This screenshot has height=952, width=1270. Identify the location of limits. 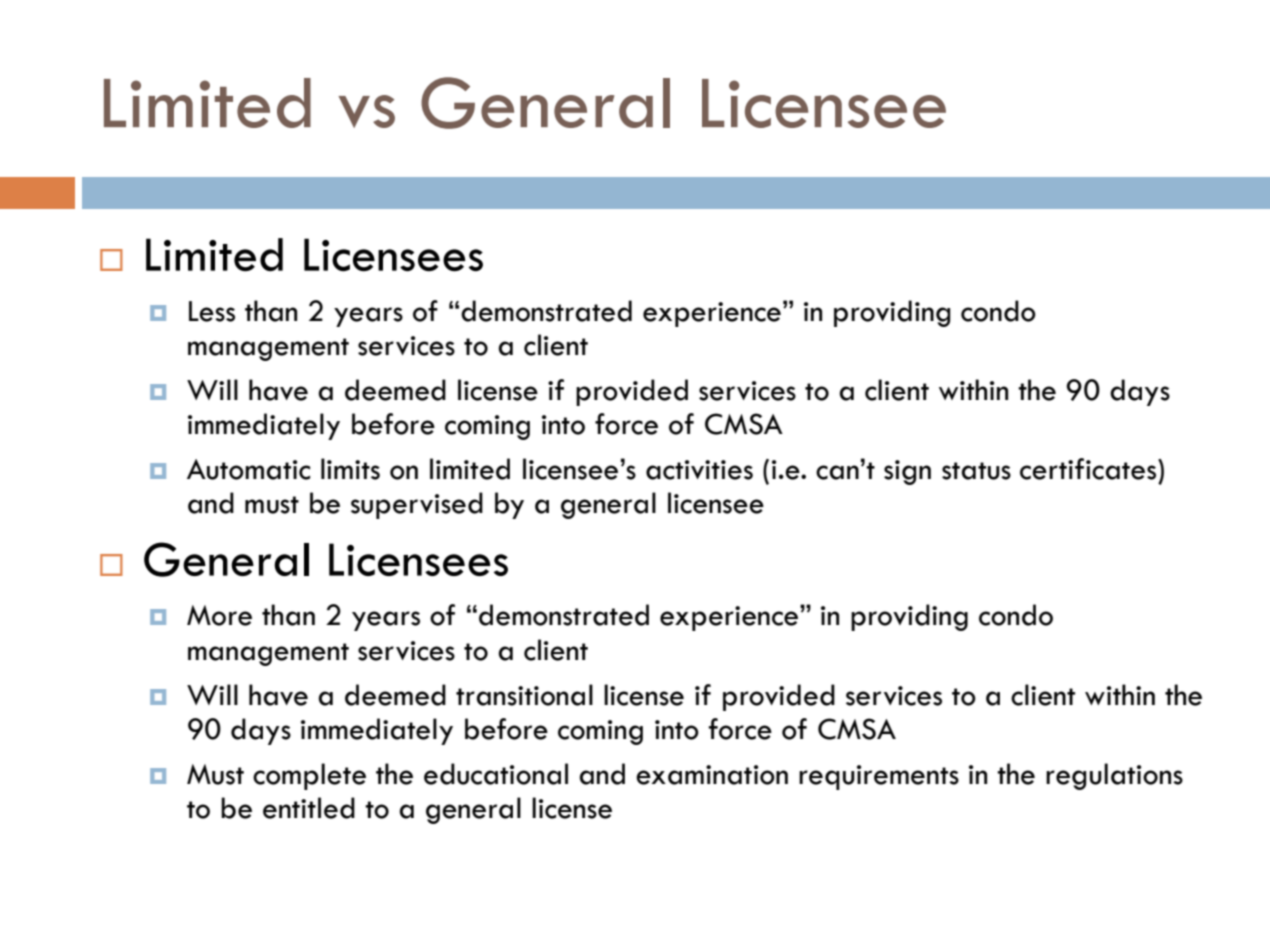
(350, 469).
